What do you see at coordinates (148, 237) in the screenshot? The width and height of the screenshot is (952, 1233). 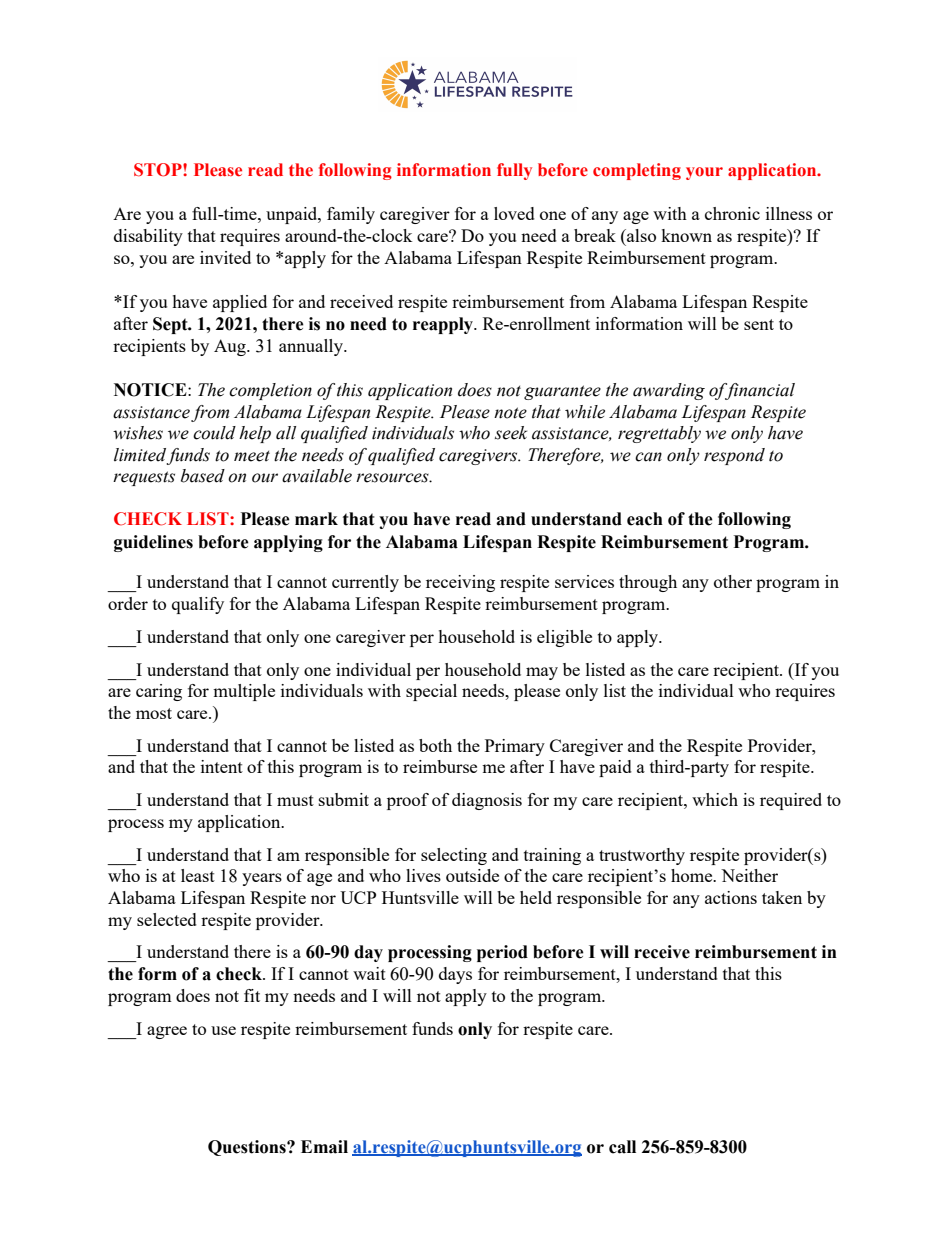 I see `disability` at bounding box center [148, 237].
